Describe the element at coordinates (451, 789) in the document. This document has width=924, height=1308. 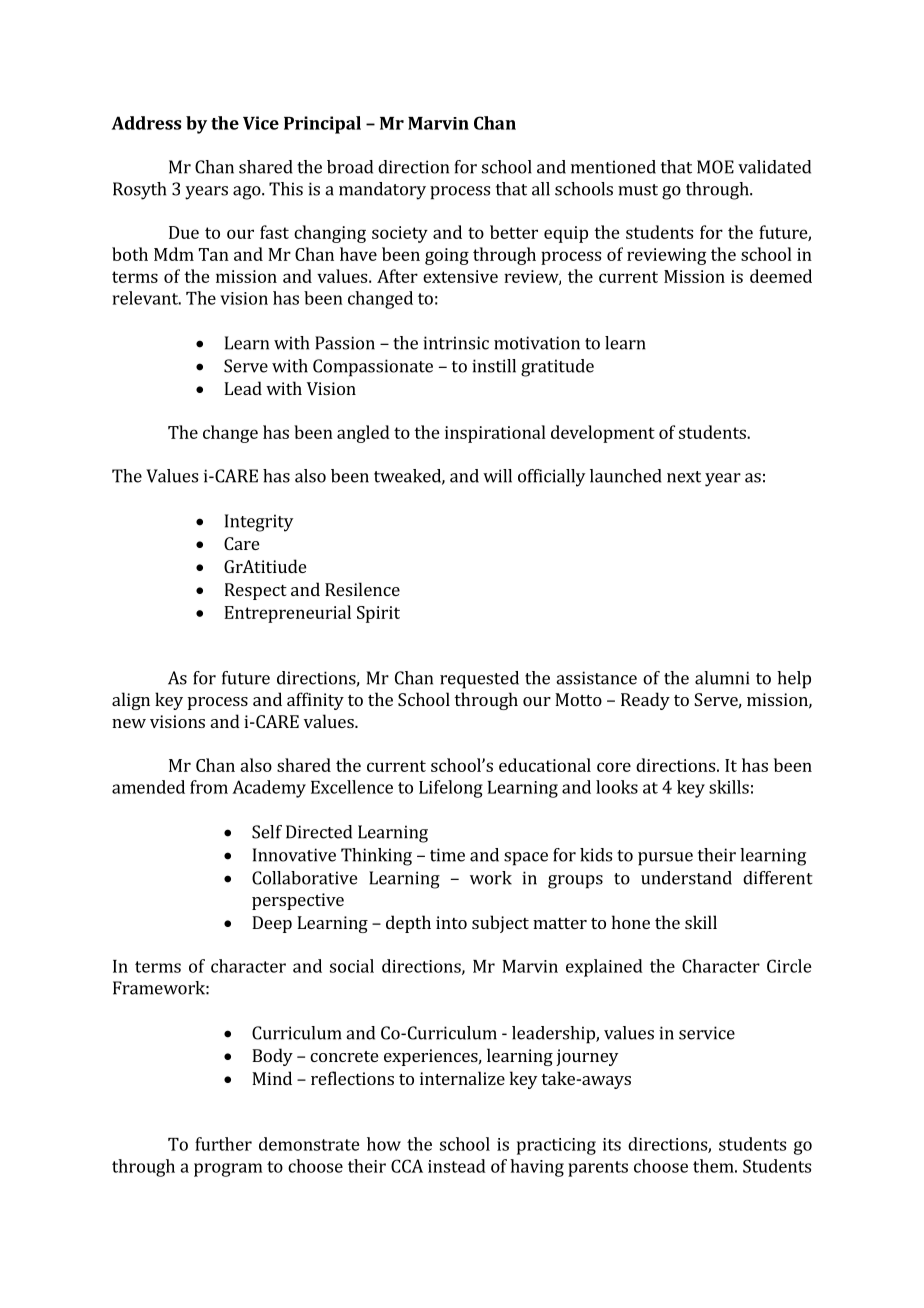
I see `Lifelong` at that location.
